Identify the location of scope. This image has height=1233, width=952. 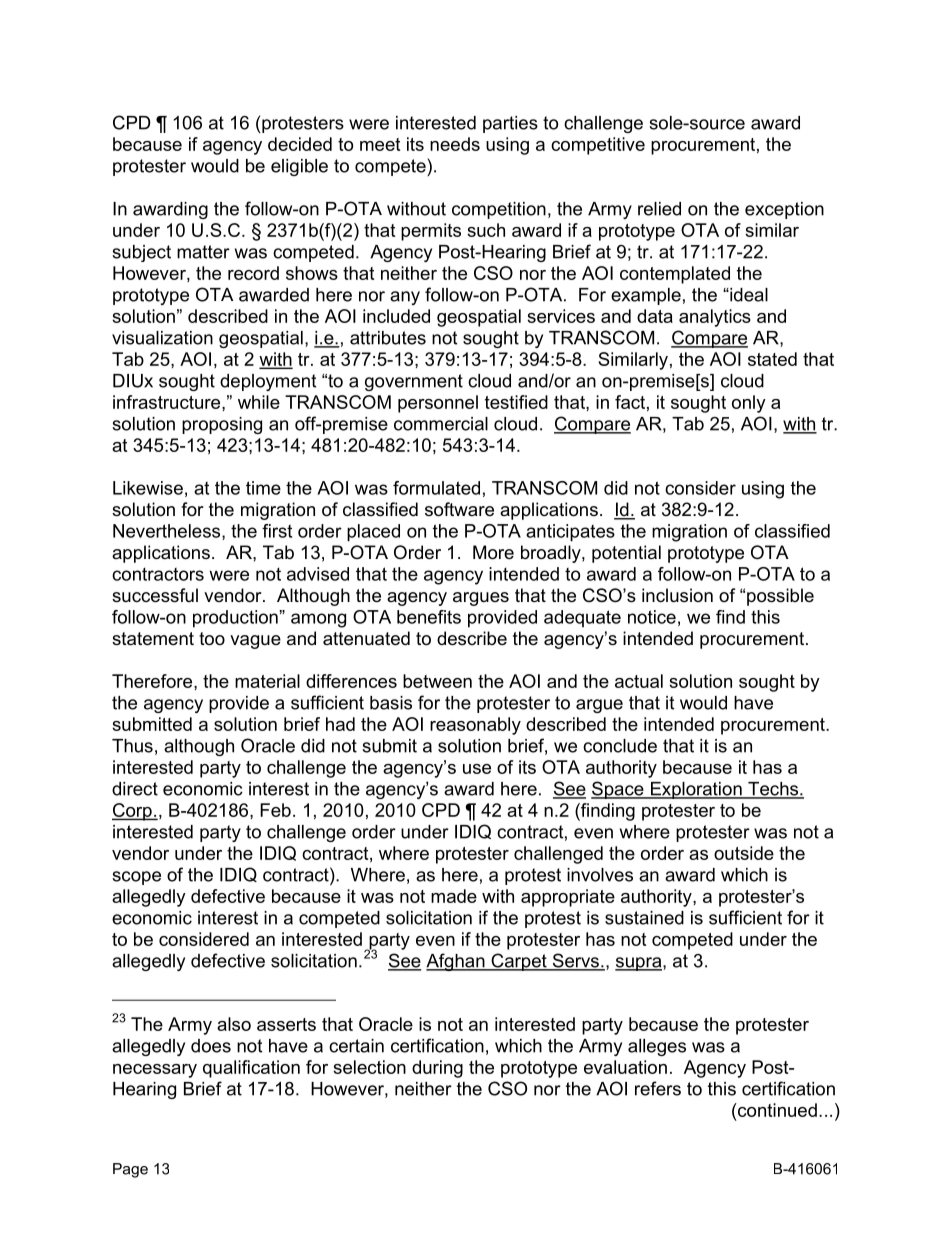
(136, 878).
